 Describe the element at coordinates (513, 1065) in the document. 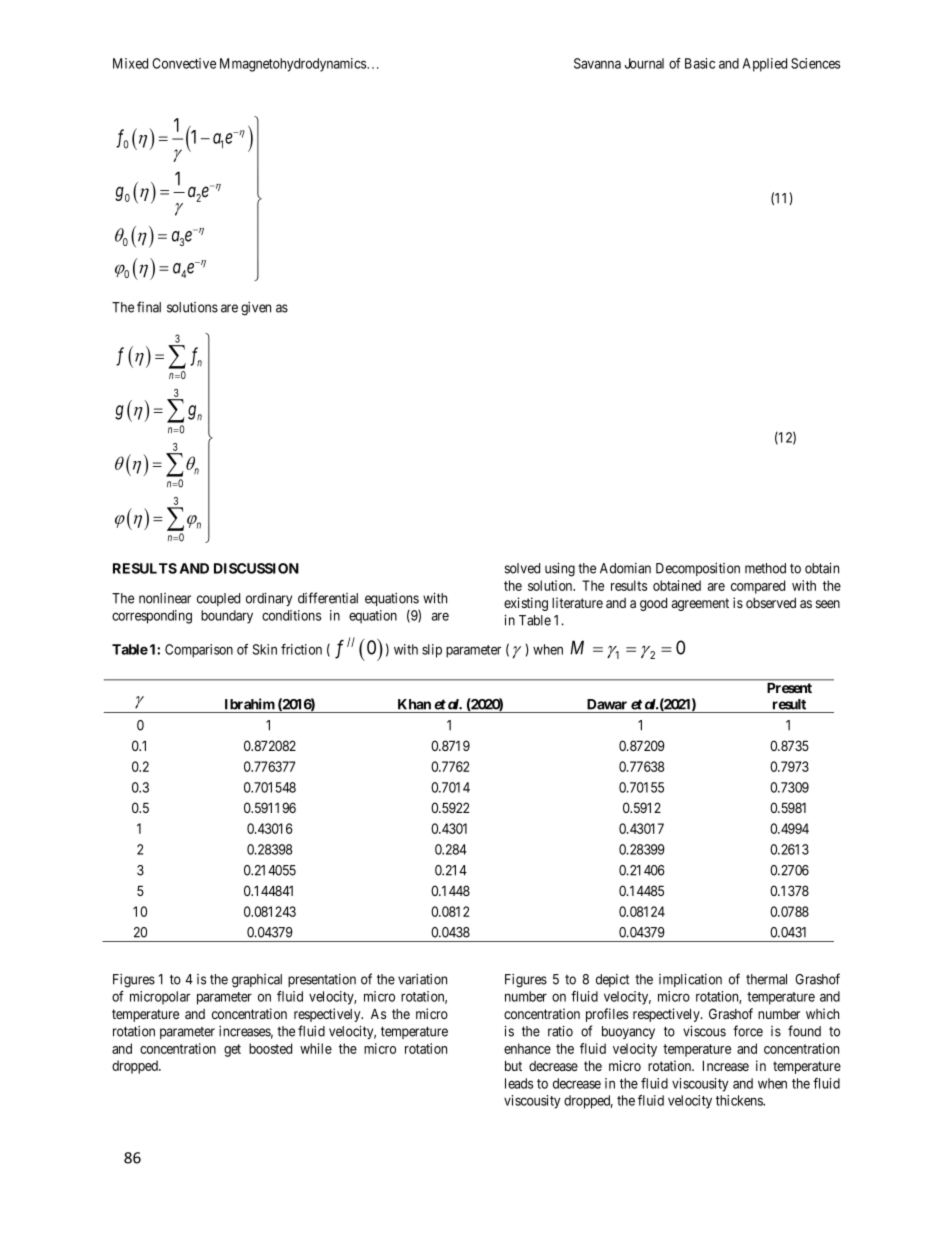

I see `but` at that location.
